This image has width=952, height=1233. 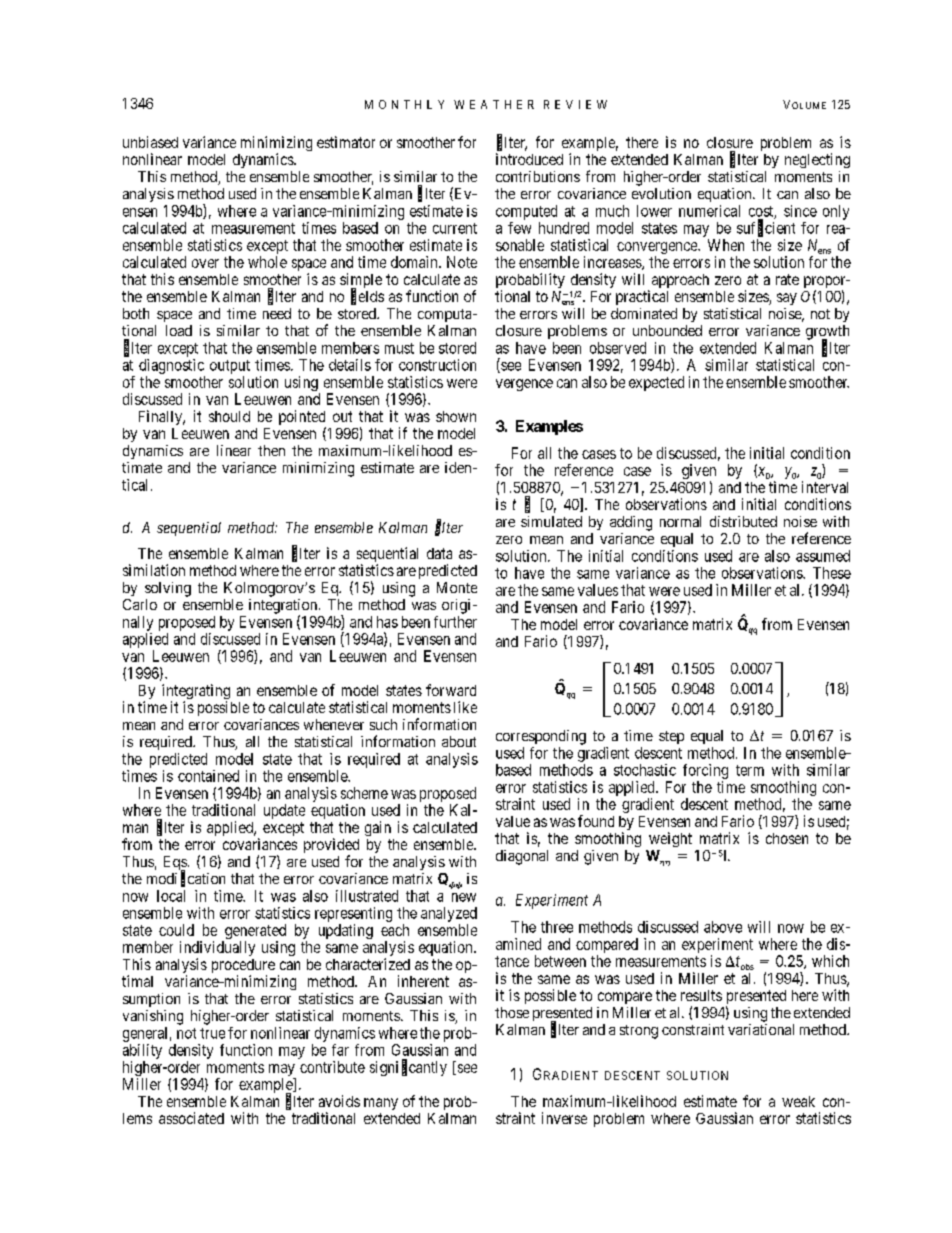 I want to click on interval, so click(x=825, y=487).
